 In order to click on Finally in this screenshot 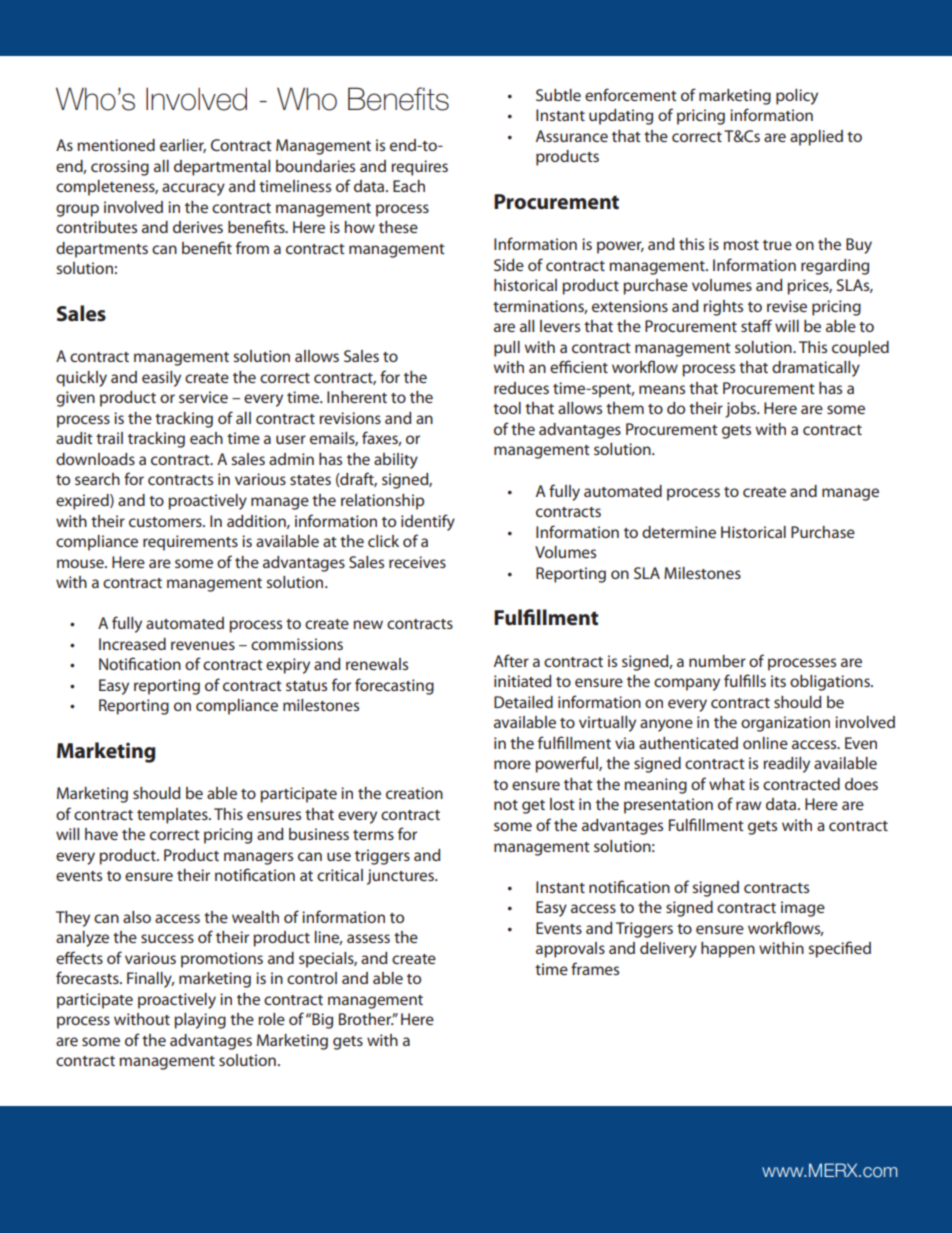, I will do `click(150, 980)`.
